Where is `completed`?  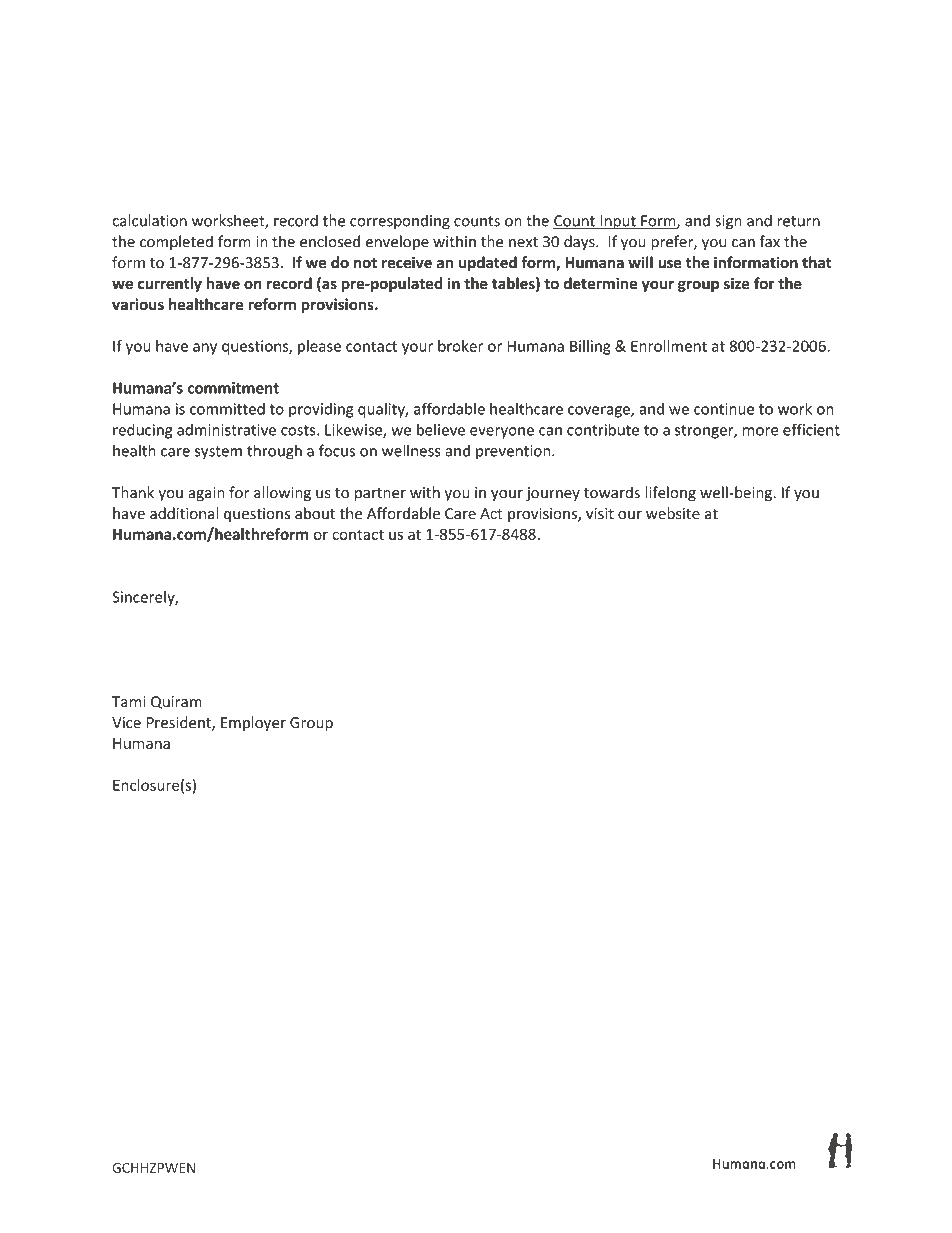
completed is located at coordinates (176, 243).
